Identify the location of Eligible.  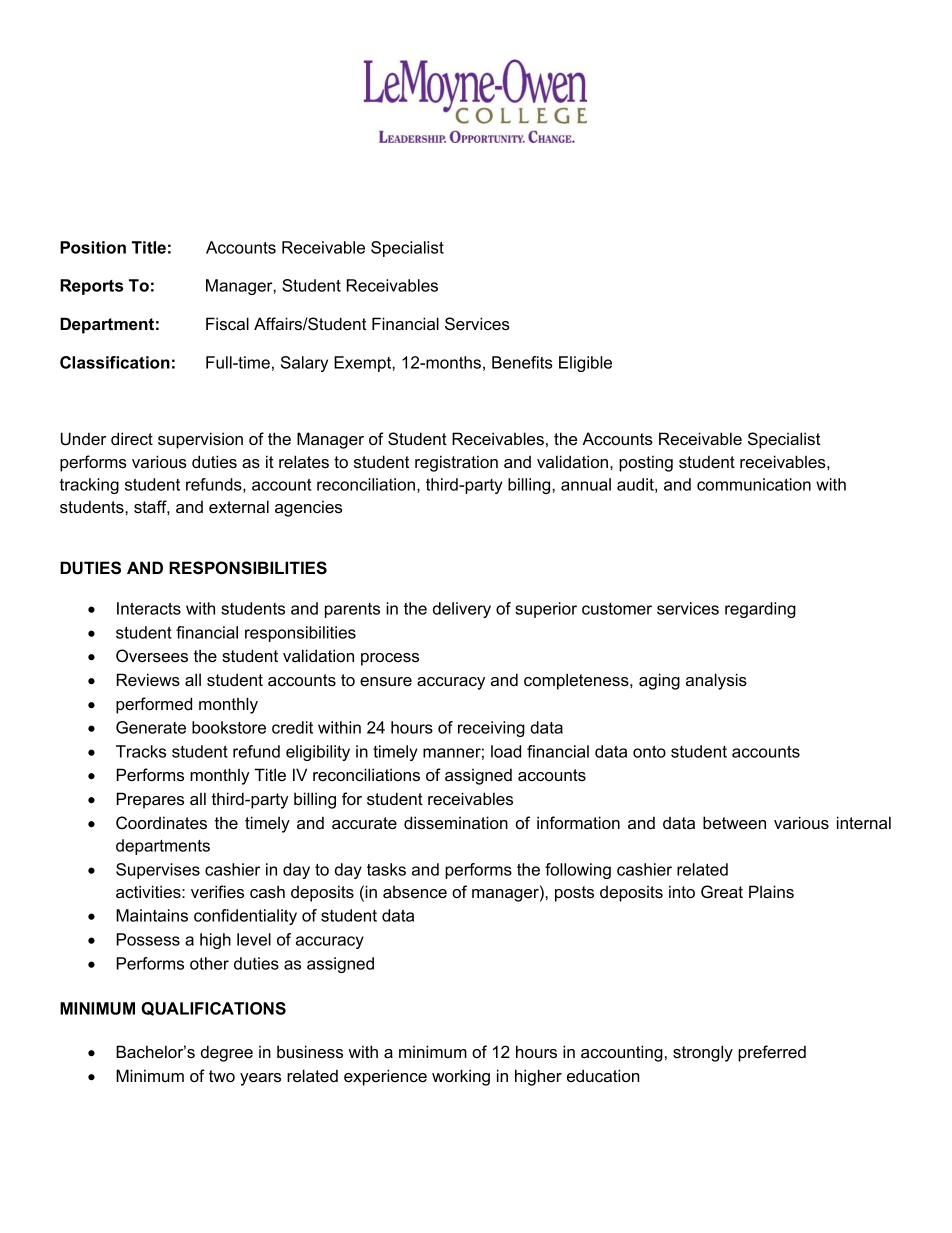
(585, 364).
